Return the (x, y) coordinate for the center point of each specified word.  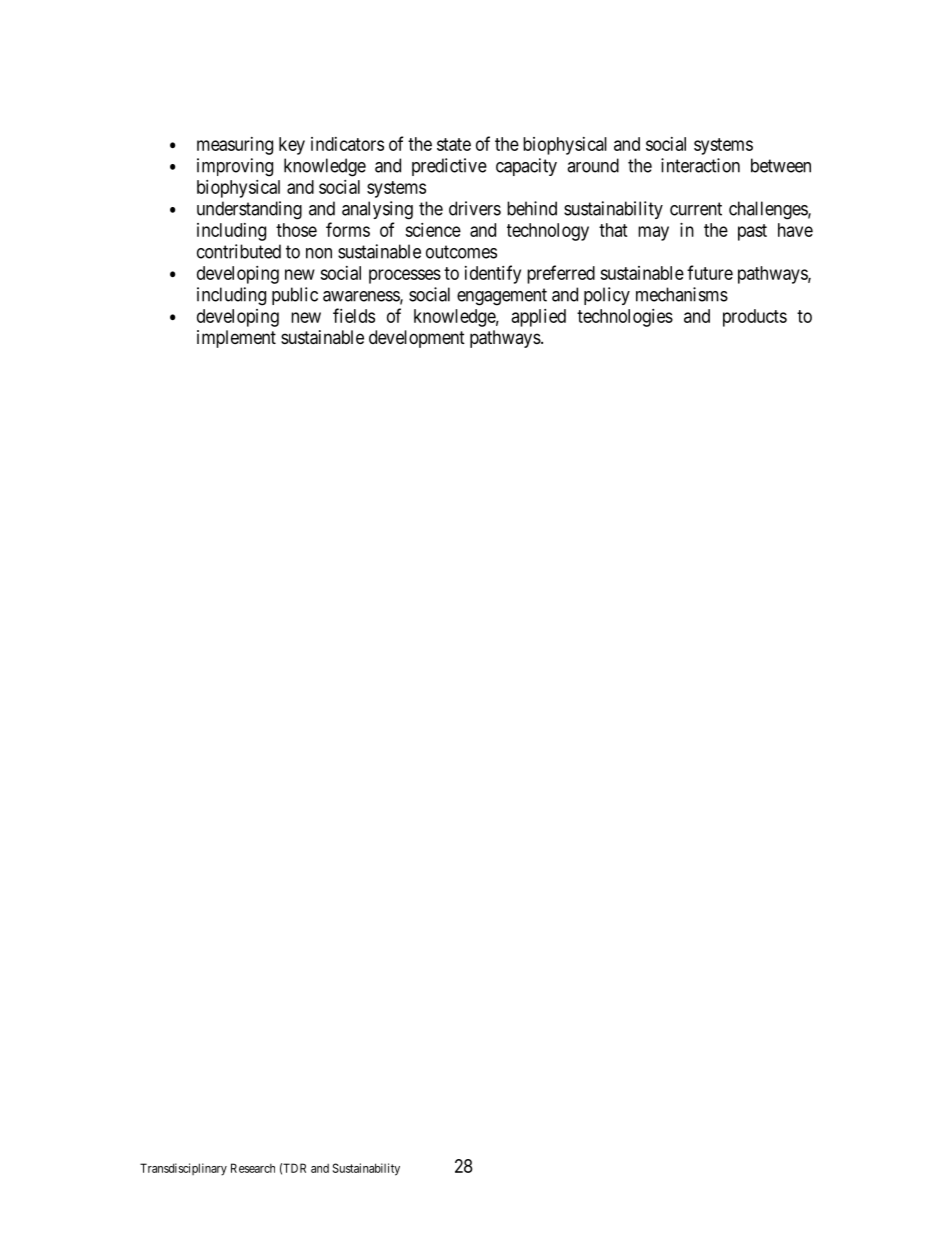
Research (253, 1168)
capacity (526, 167)
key (292, 146)
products (755, 318)
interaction (700, 165)
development (417, 339)
